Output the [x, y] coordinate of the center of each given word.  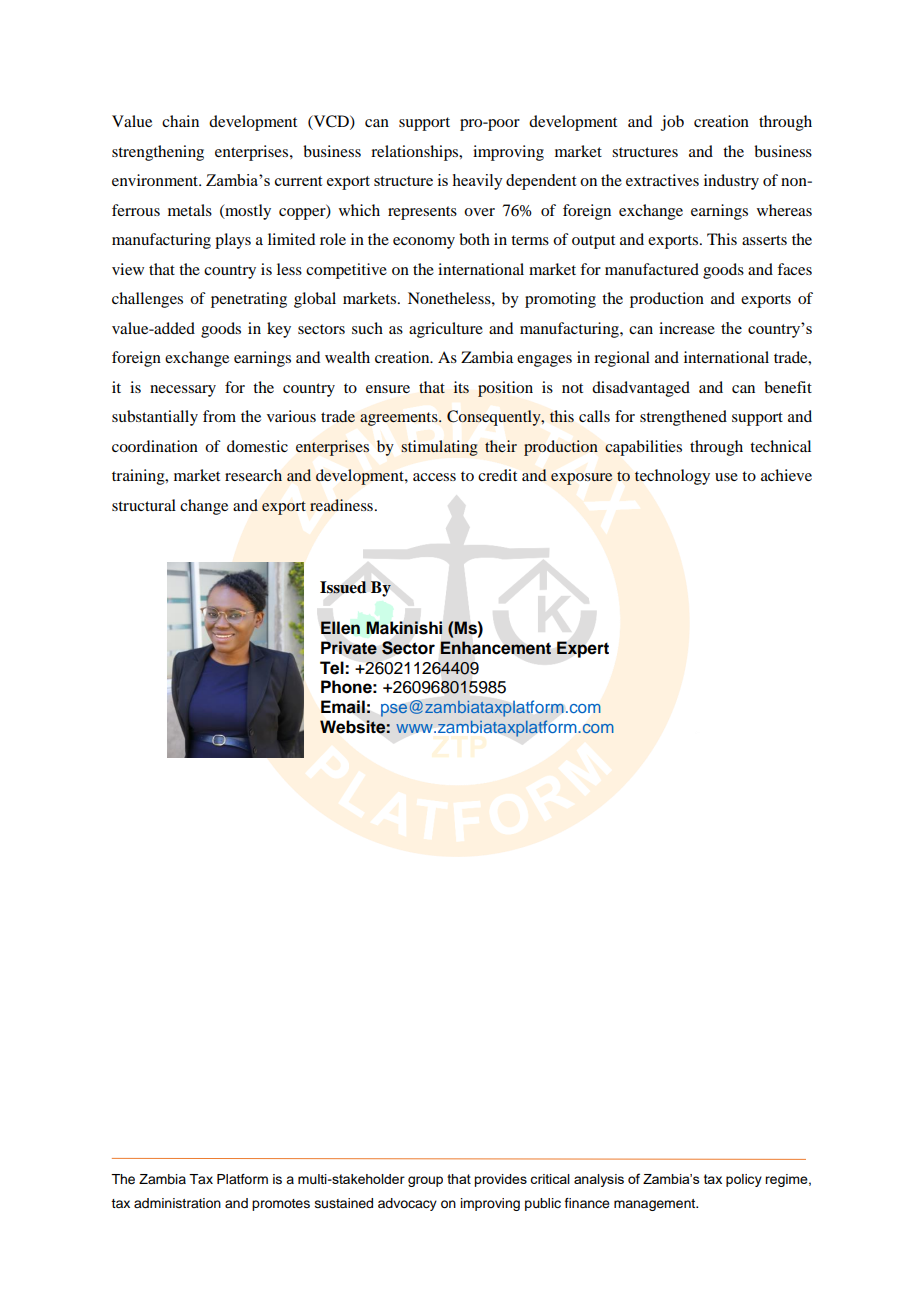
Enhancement [496, 648]
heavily [477, 182]
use [726, 477]
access [434, 477]
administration [177, 1203]
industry [731, 182]
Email [343, 707]
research [253, 475]
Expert [583, 649]
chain [180, 121]
